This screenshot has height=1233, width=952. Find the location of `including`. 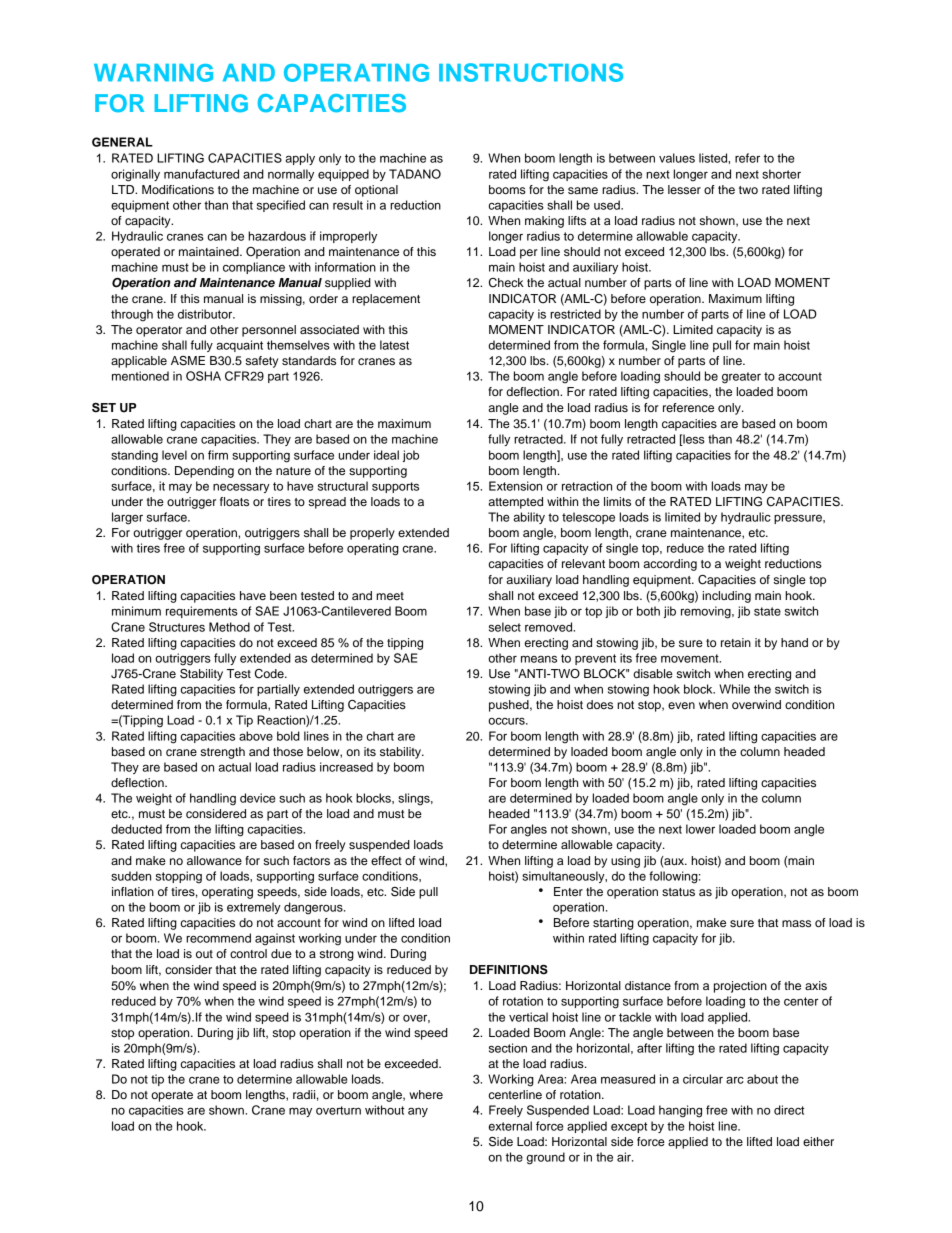

including is located at coordinates (727, 597).
